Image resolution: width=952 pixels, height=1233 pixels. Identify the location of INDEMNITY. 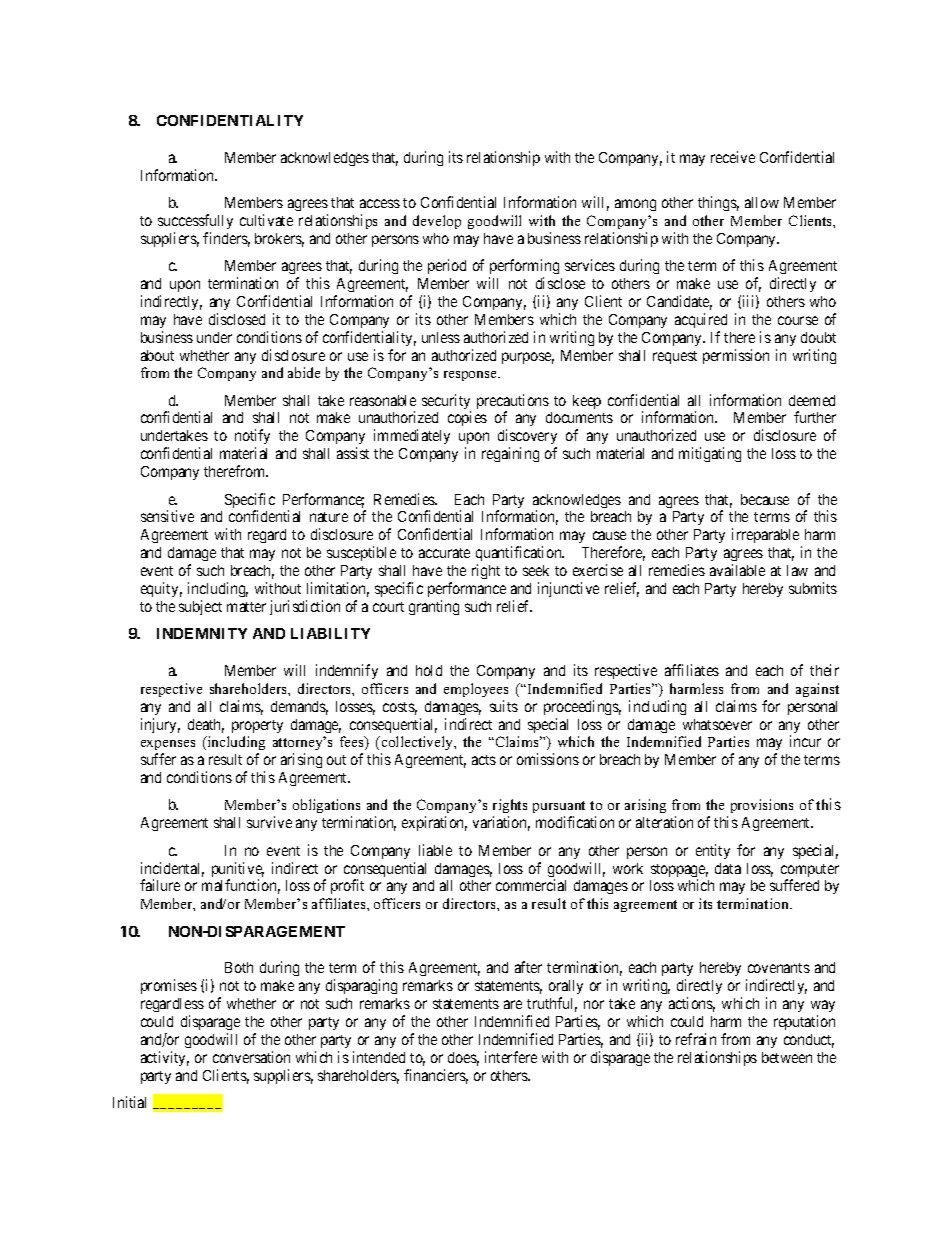
(202, 633).
